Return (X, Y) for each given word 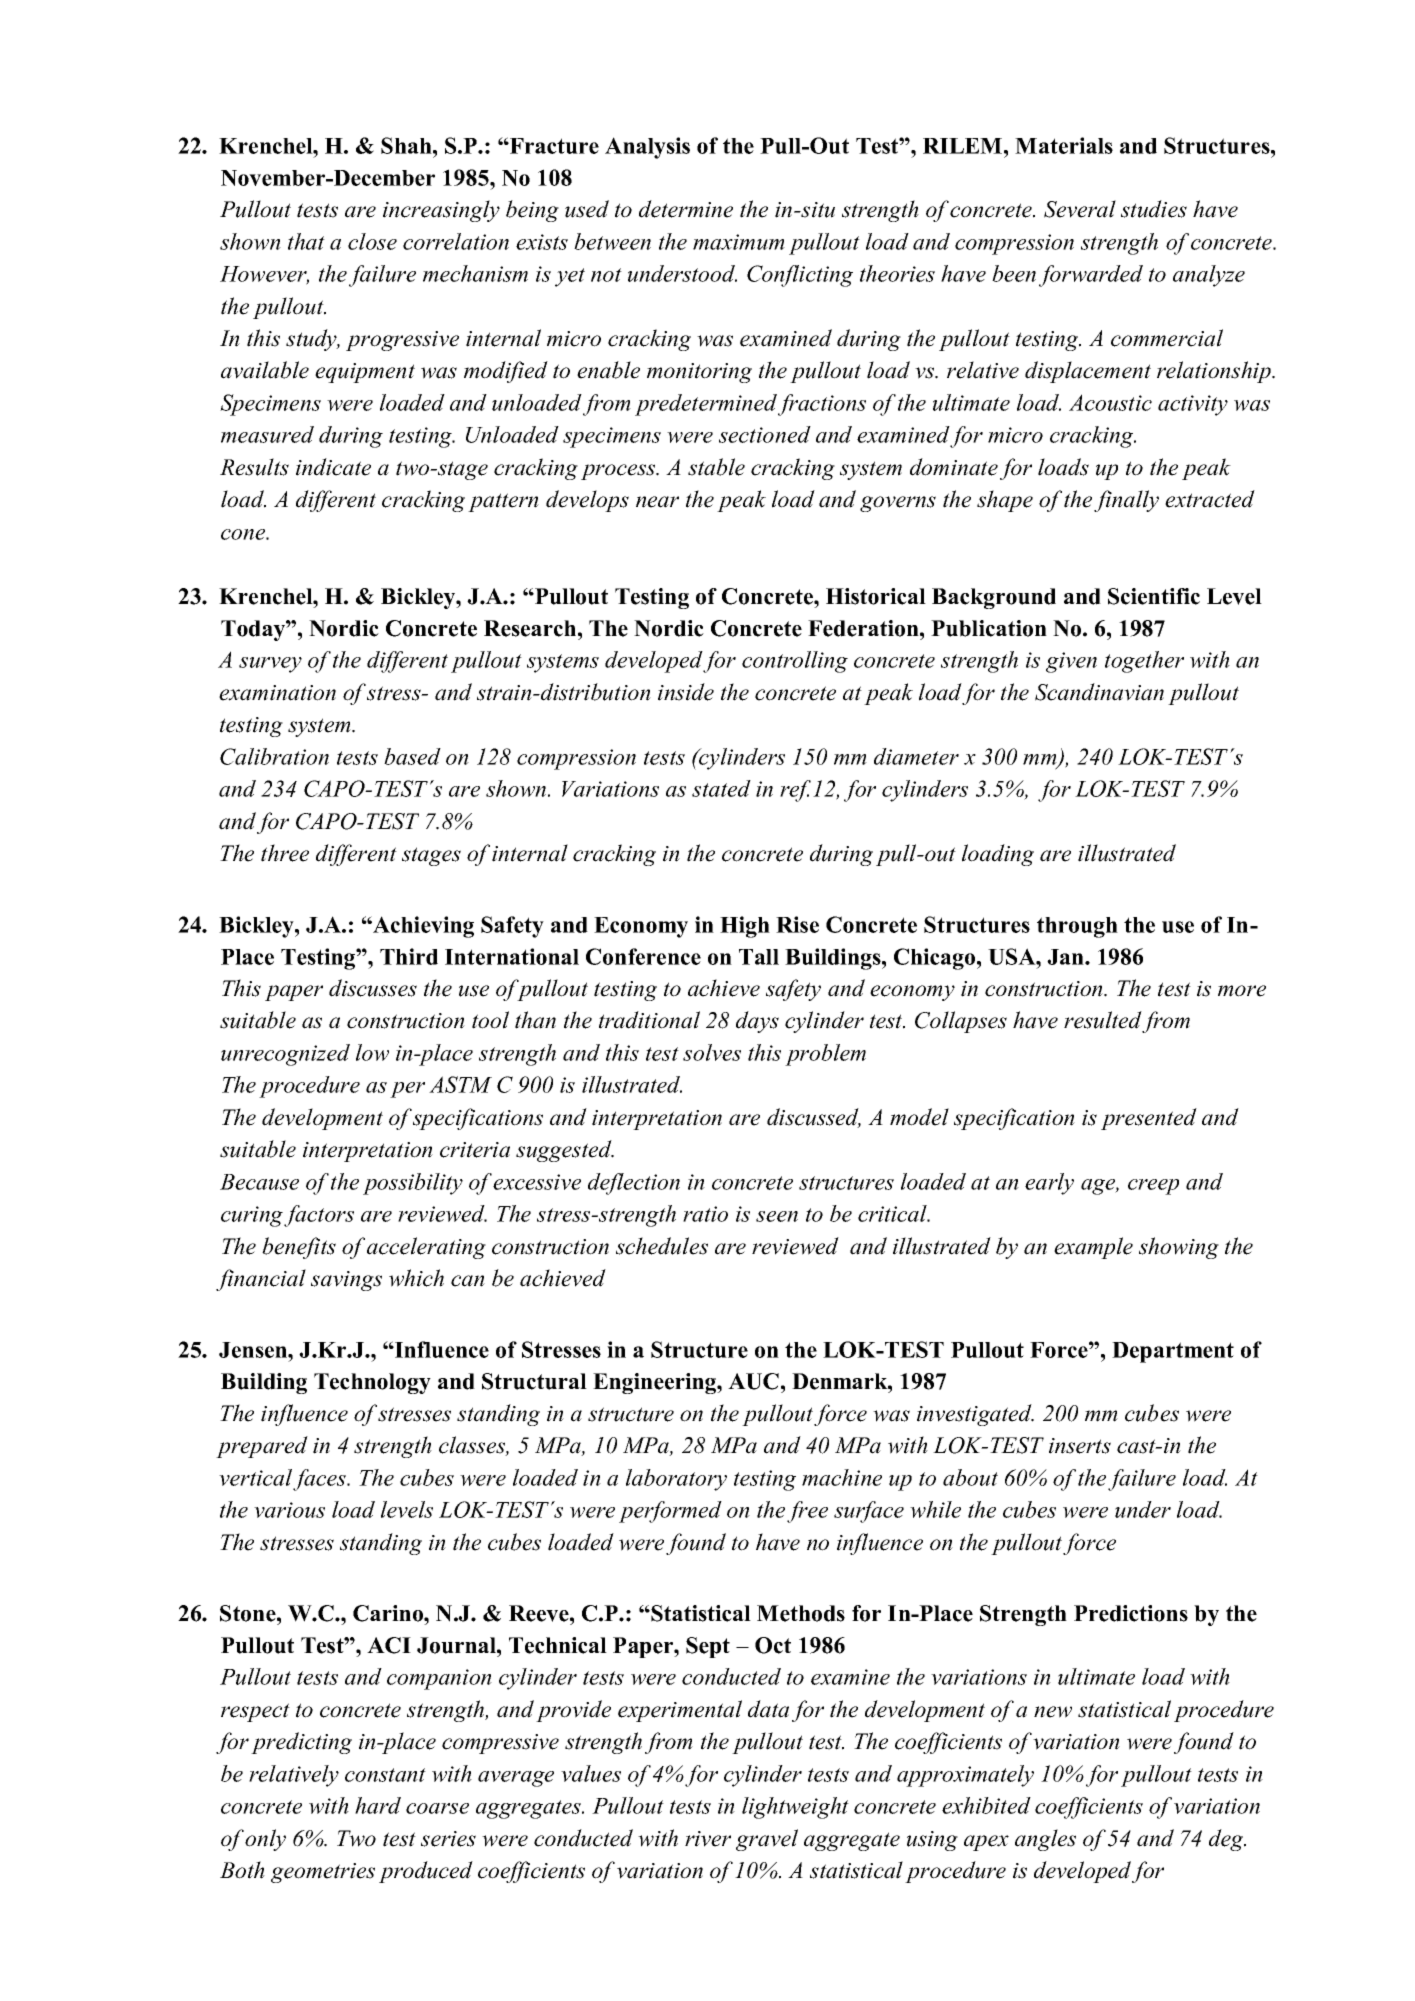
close (372, 241)
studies (1154, 209)
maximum (739, 242)
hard (378, 1805)
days (757, 1022)
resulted (1103, 1020)
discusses (373, 988)
